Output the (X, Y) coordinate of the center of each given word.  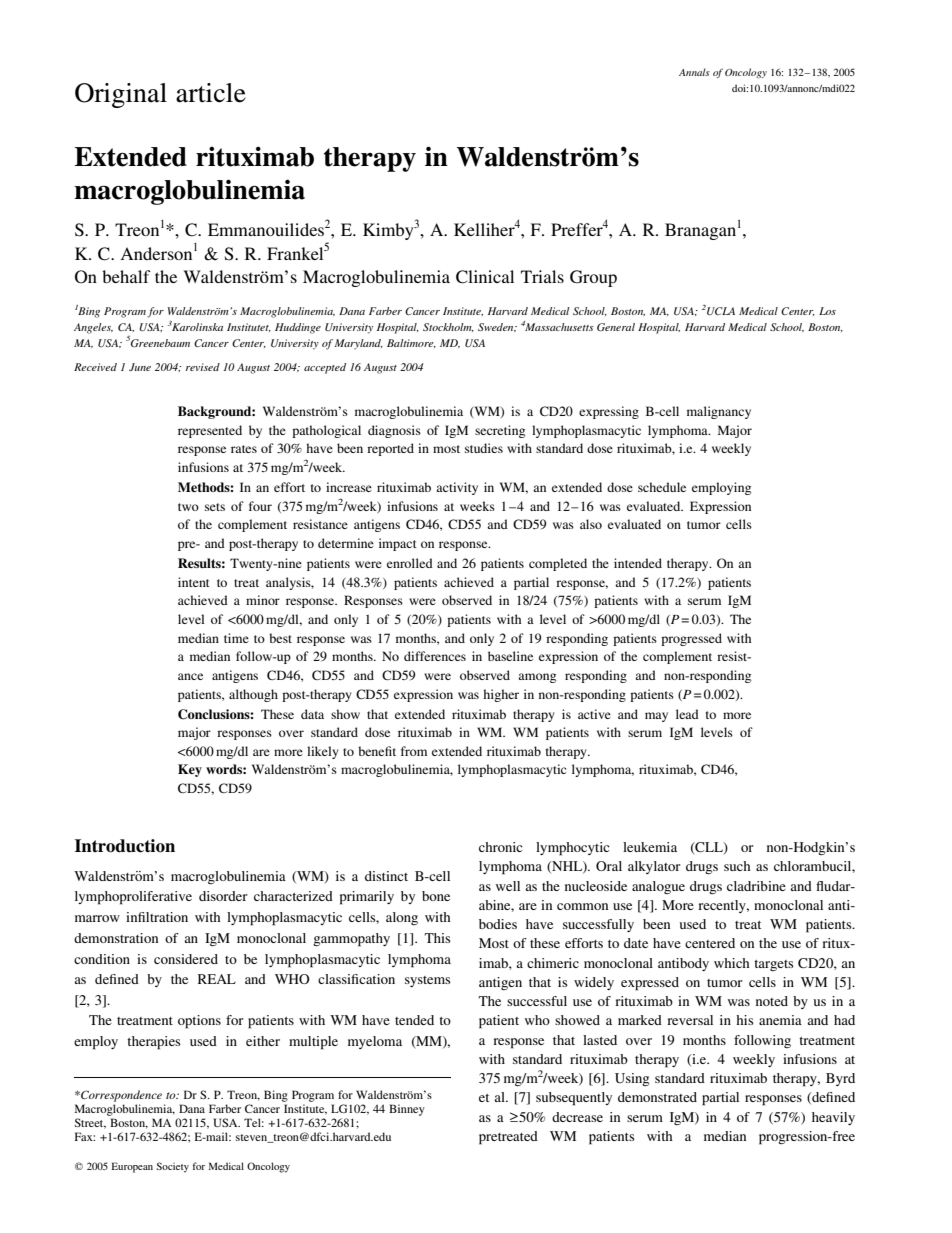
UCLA (721, 311)
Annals (694, 72)
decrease (577, 1117)
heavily (833, 1118)
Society (172, 1167)
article (211, 93)
